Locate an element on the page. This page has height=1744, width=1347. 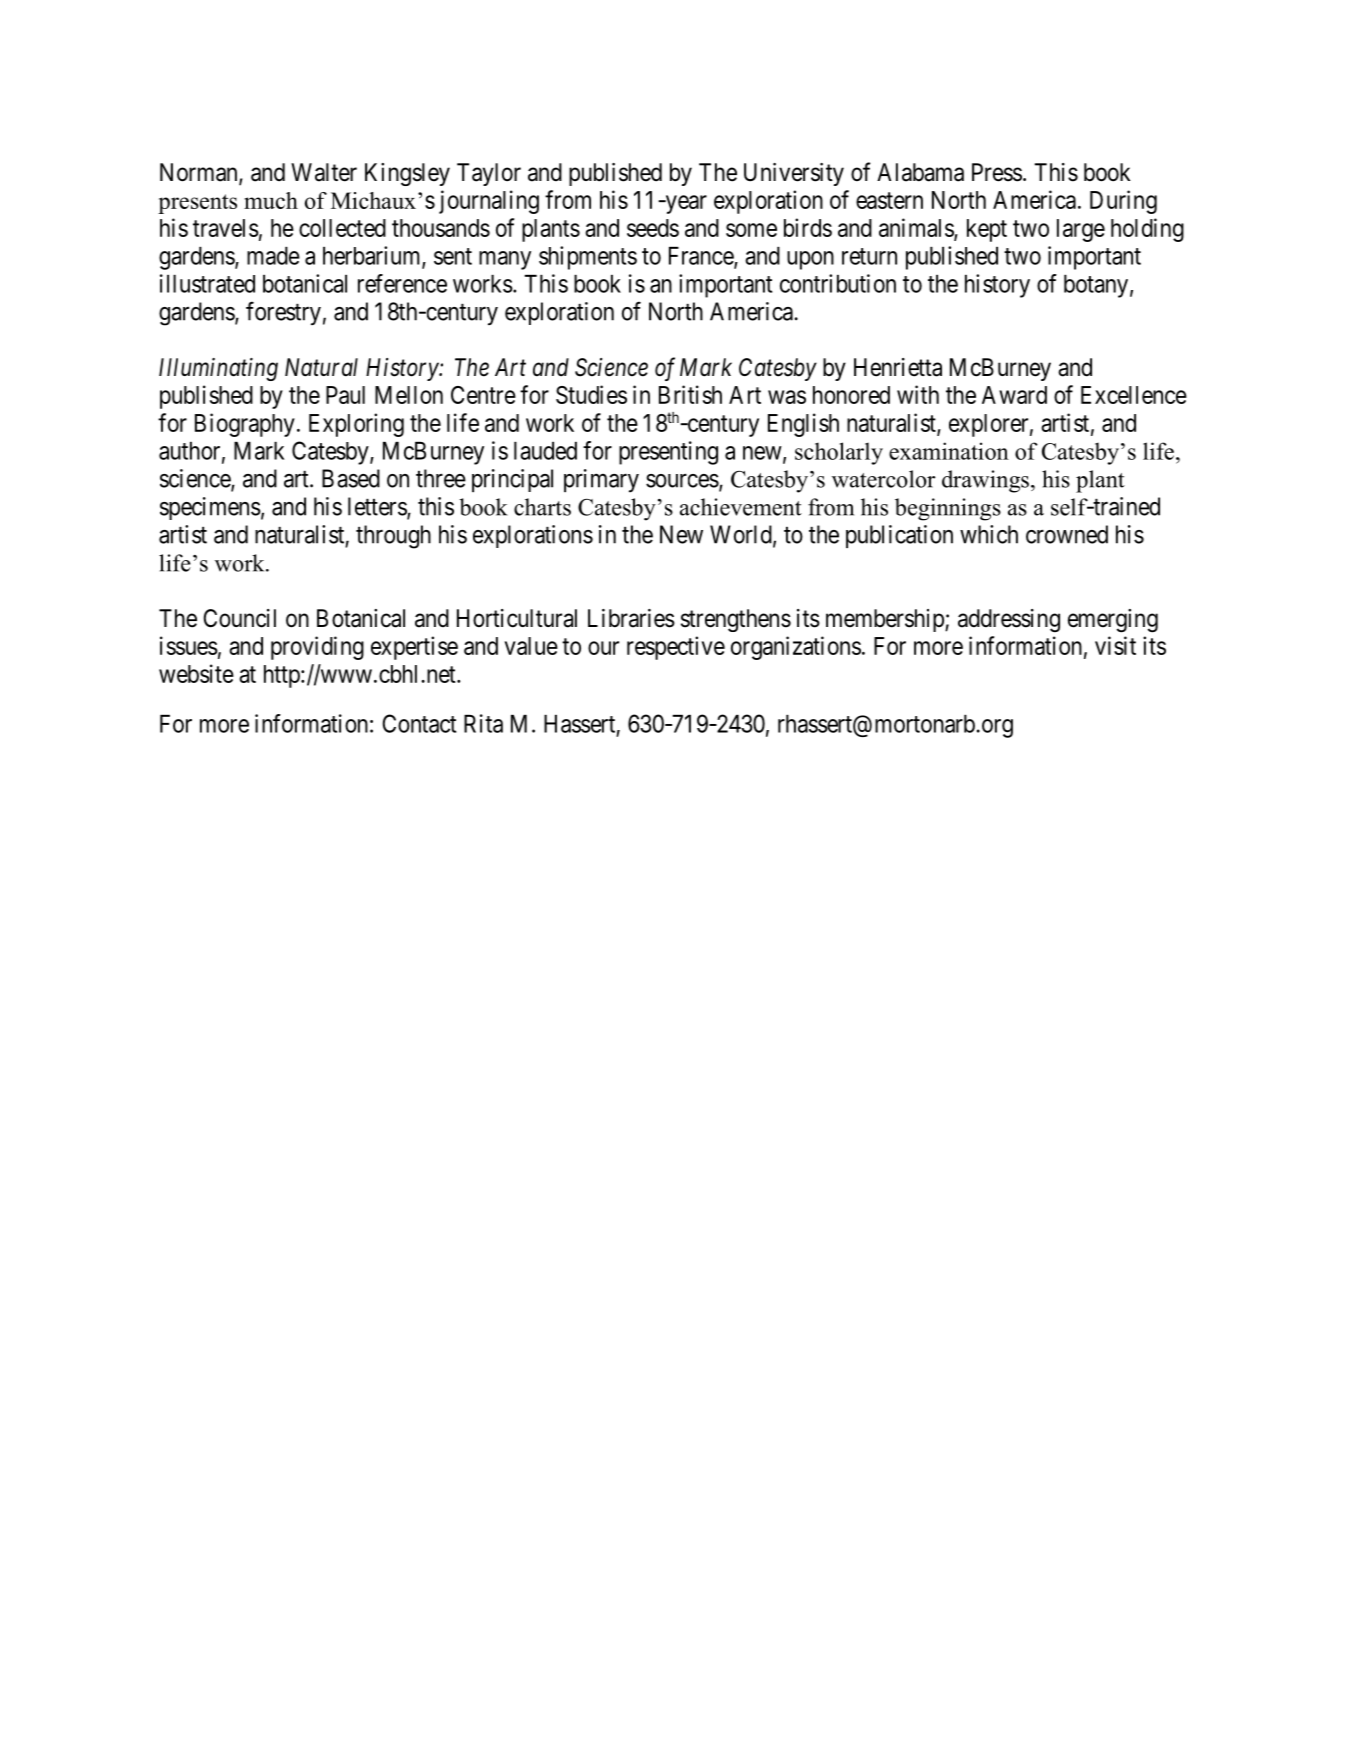
Press is located at coordinates (997, 172).
